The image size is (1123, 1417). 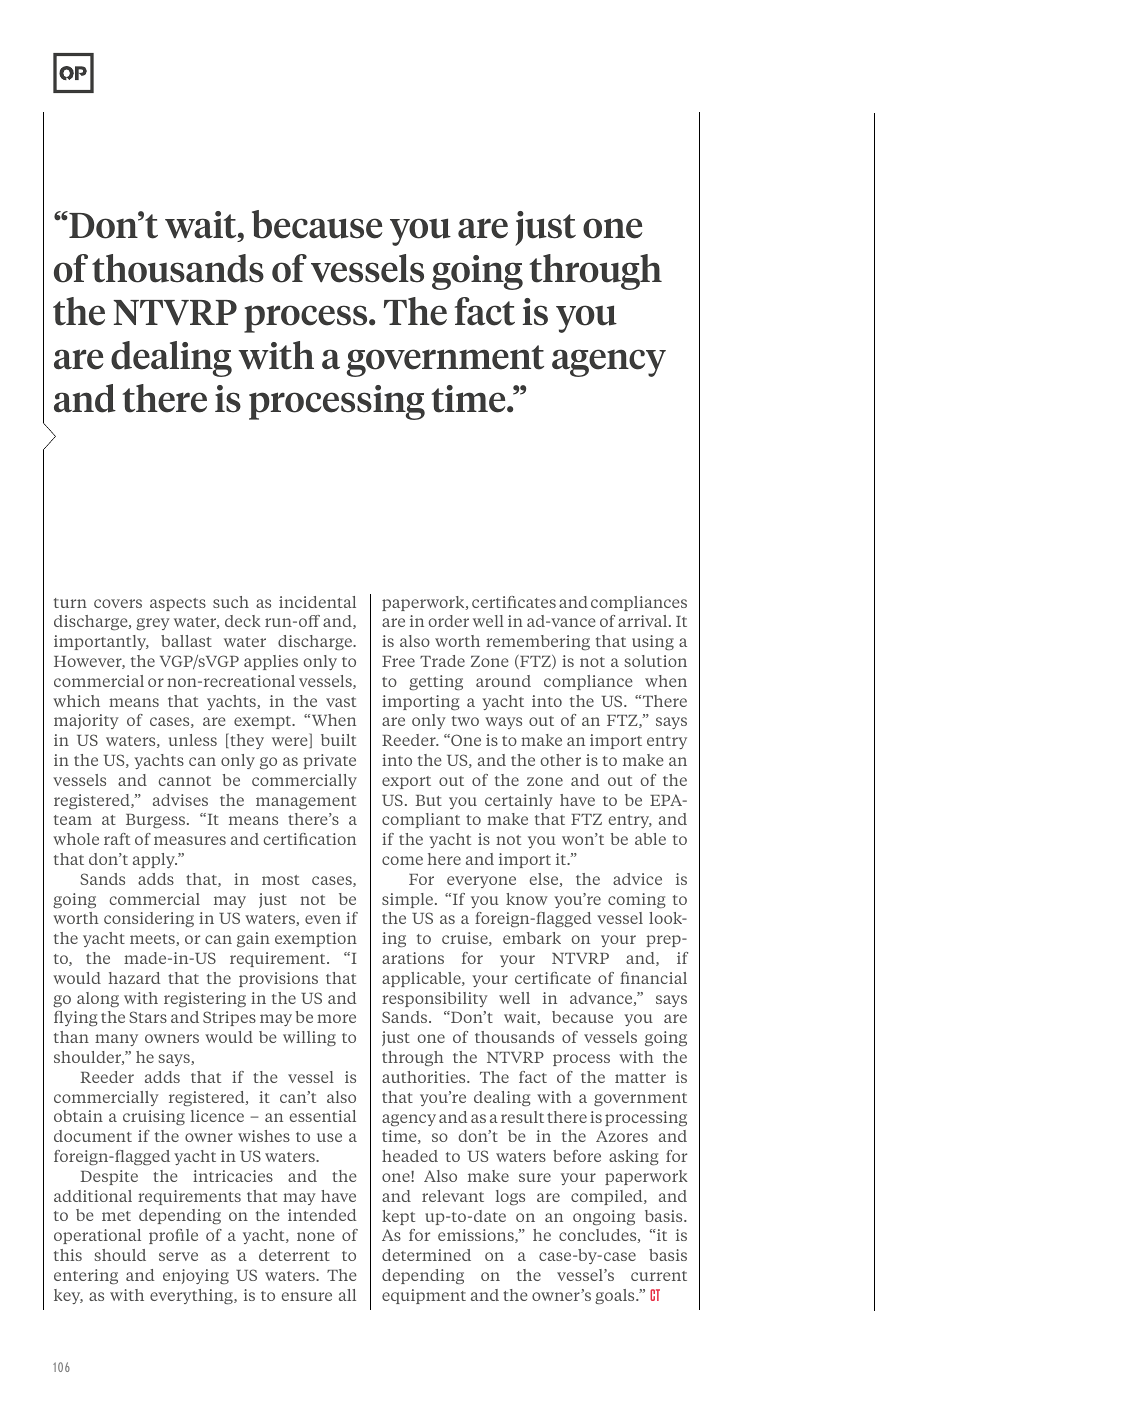 I want to click on advice, so click(x=637, y=879).
